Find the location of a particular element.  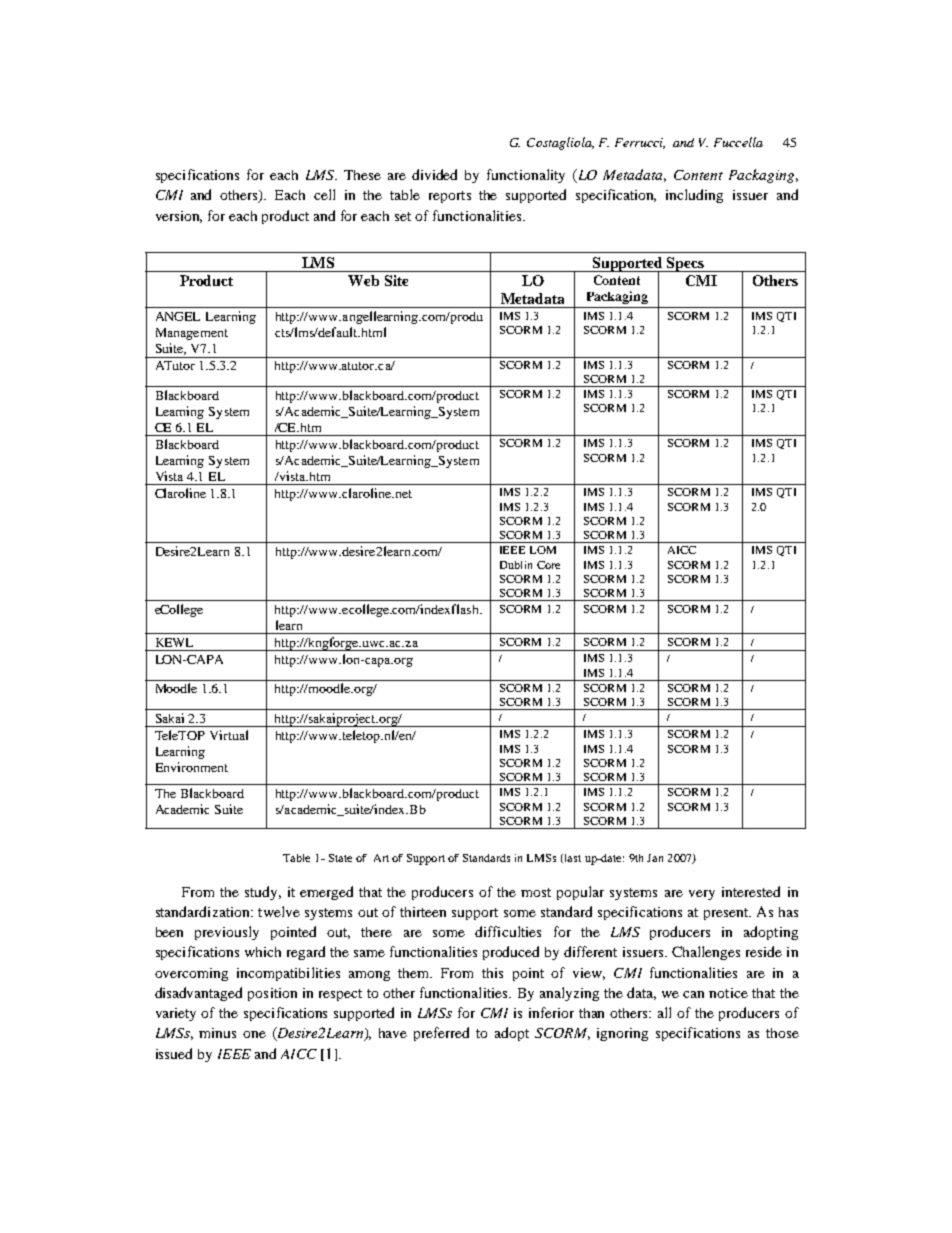

reports is located at coordinates (450, 197).
